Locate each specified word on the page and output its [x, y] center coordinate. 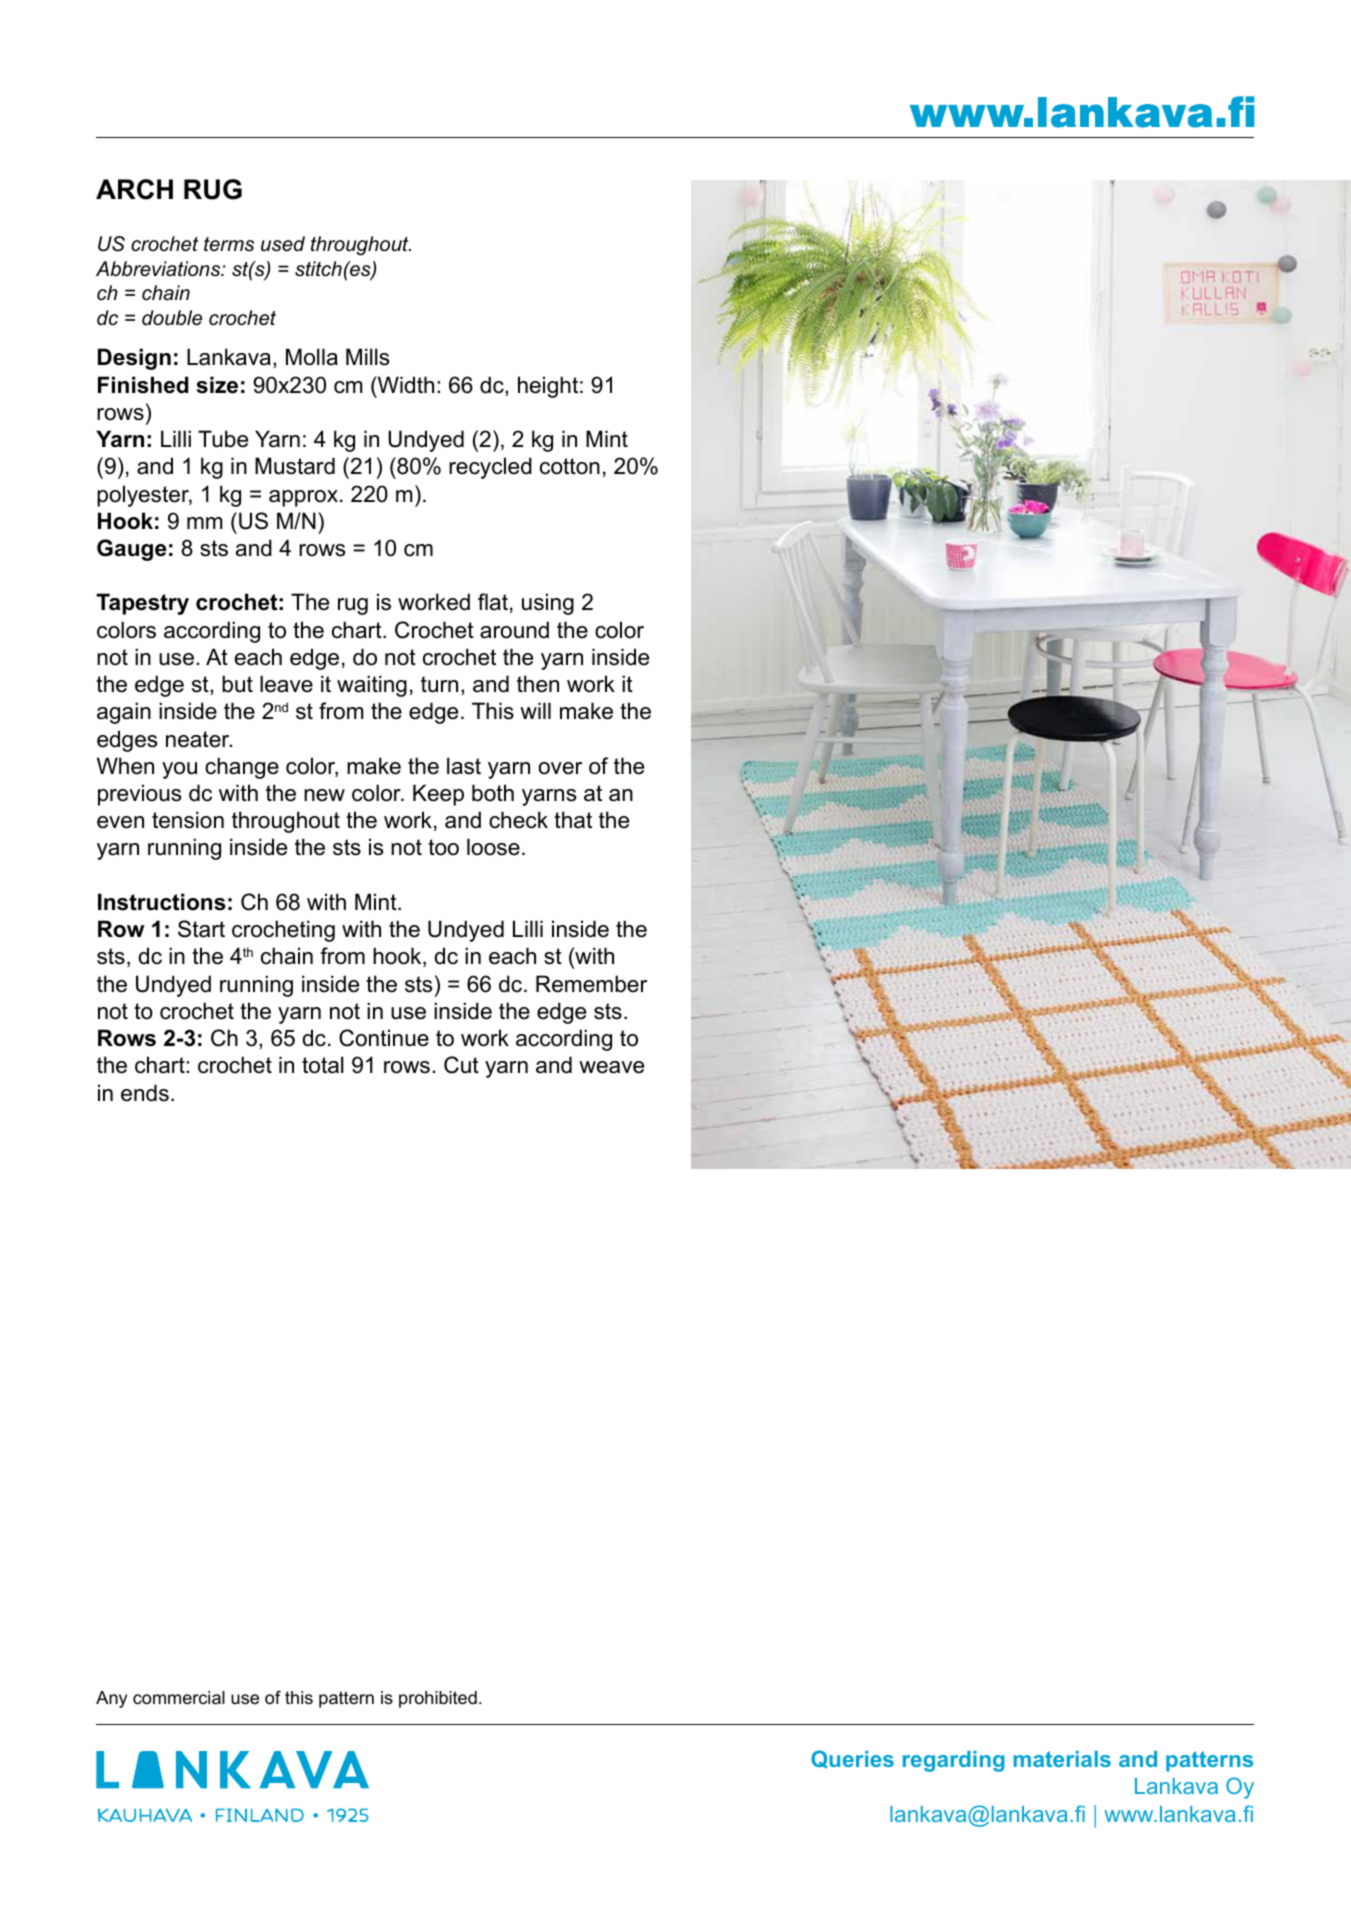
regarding [954, 1761]
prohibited [438, 1699]
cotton [570, 466]
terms [229, 244]
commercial [179, 1698]
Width [405, 385]
